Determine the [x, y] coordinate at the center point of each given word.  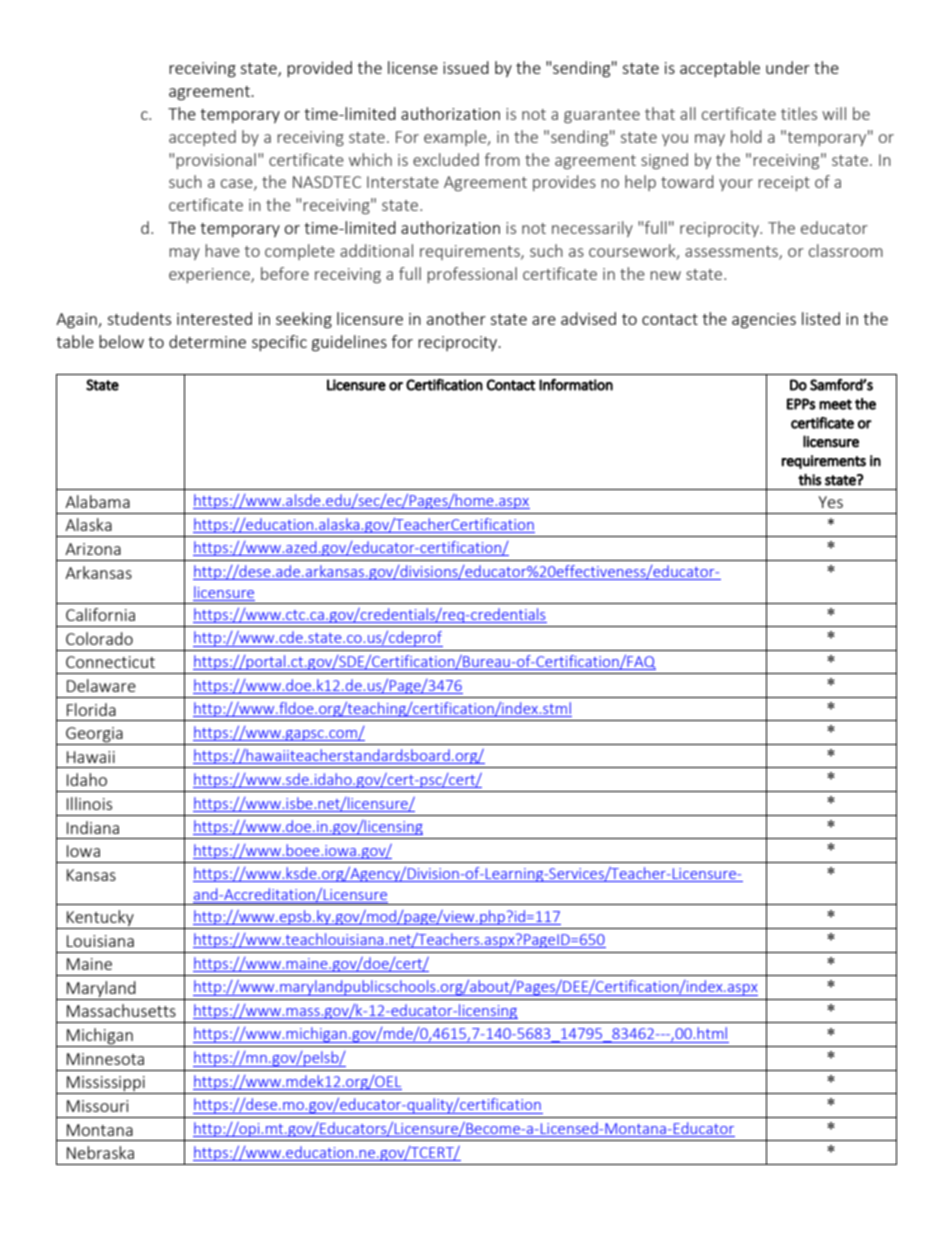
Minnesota [105, 1059]
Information [576, 385]
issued [466, 67]
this [809, 479]
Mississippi [106, 1085]
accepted [202, 138]
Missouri [97, 1106]
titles [799, 113]
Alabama [97, 501]
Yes [830, 502]
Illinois [89, 803]
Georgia [94, 736]
